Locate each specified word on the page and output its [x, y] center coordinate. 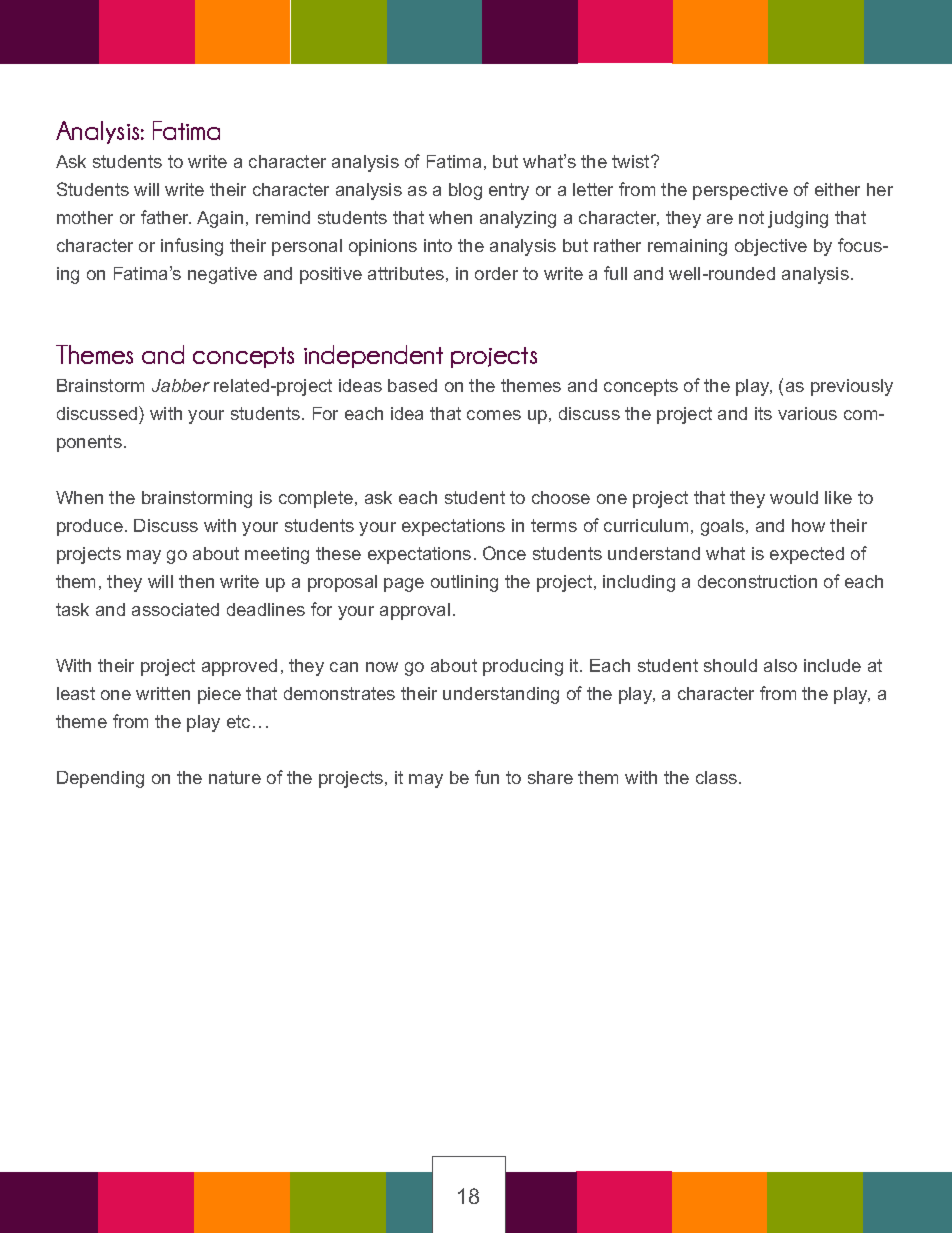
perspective [740, 191]
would [794, 497]
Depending [100, 779]
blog [465, 191]
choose [561, 497]
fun [487, 777]
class [716, 777]
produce [90, 527]
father [166, 217]
